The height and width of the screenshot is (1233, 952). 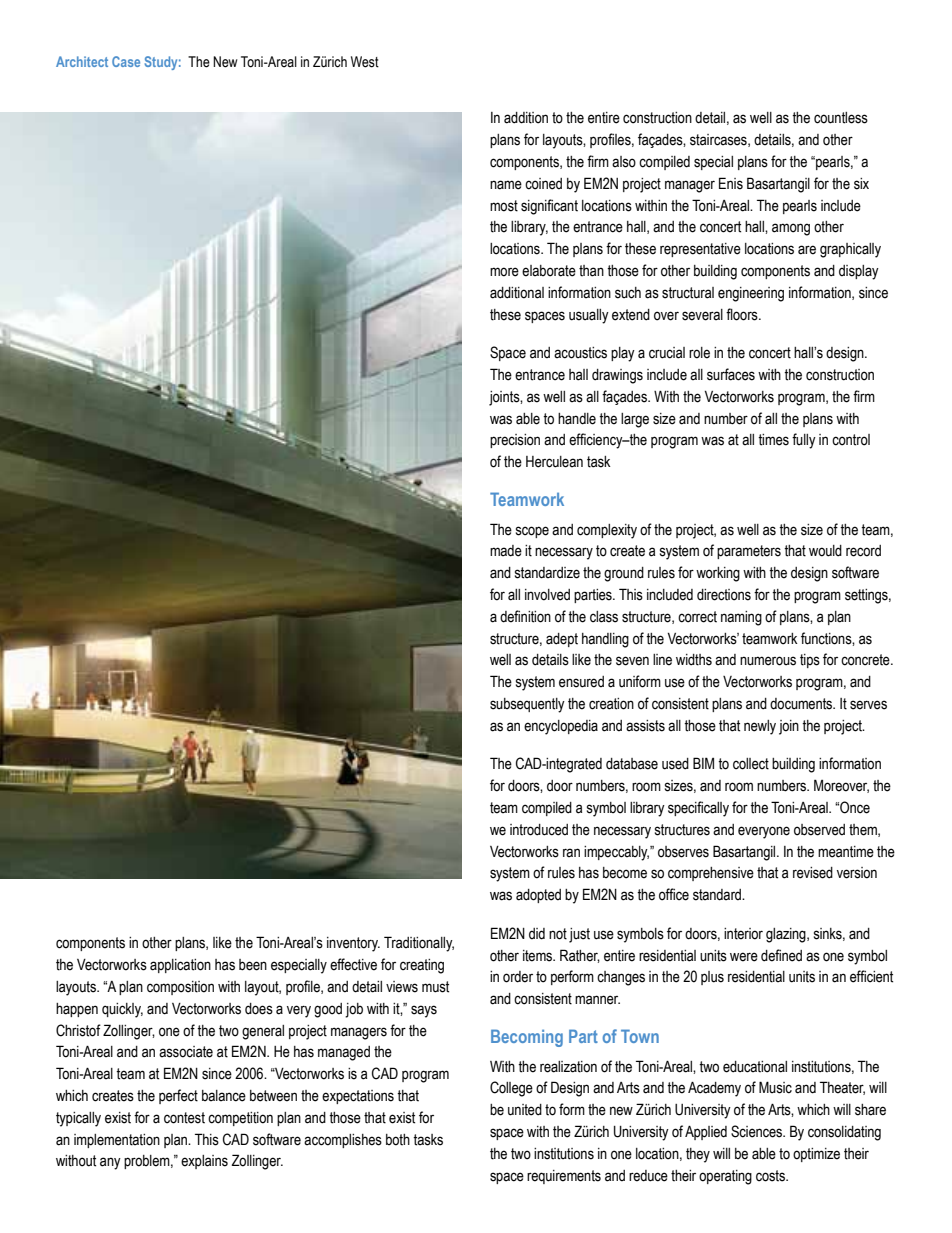 What do you see at coordinates (525, 1110) in the screenshot?
I see `united` at bounding box center [525, 1110].
